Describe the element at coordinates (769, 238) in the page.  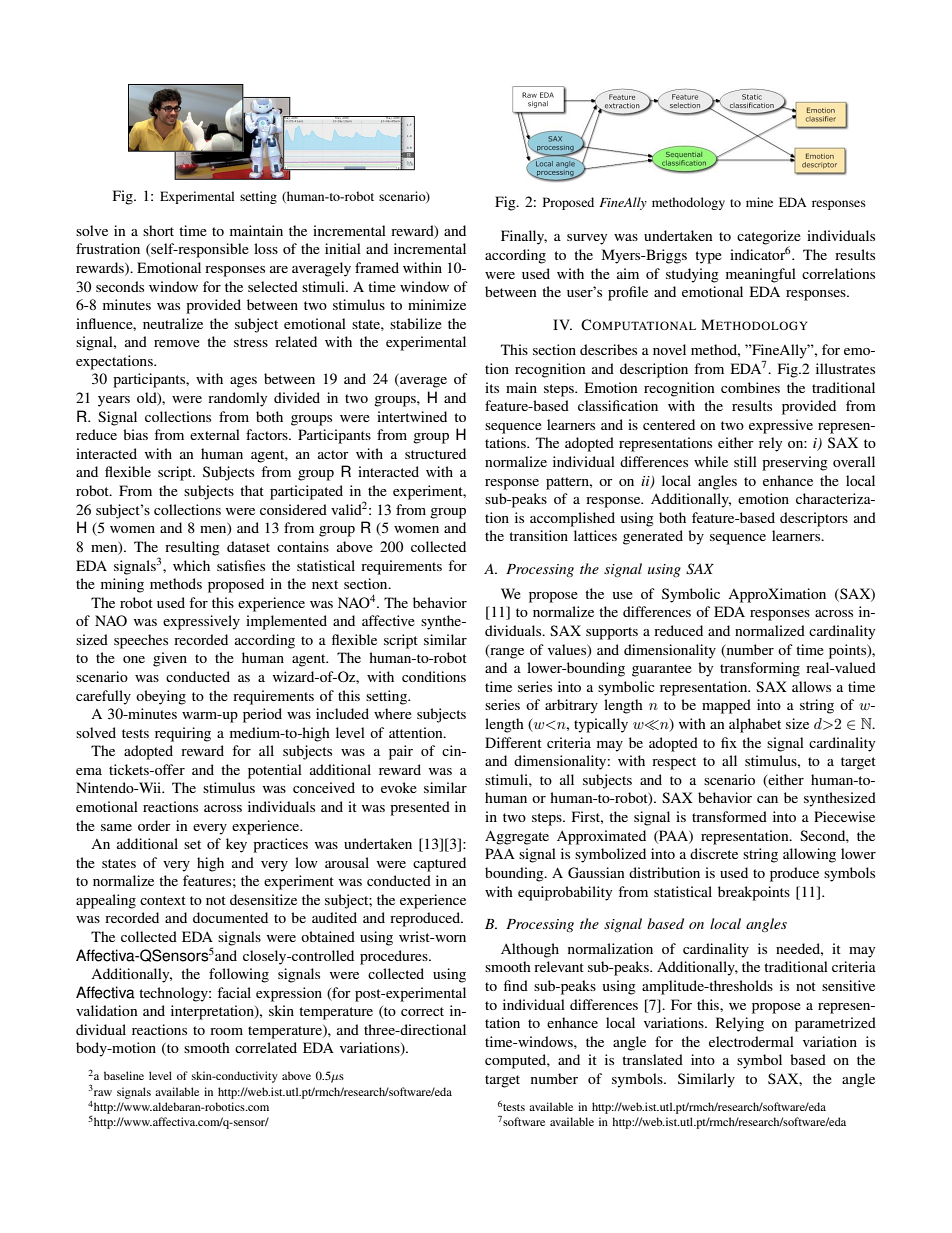
I see `categorize` at that location.
